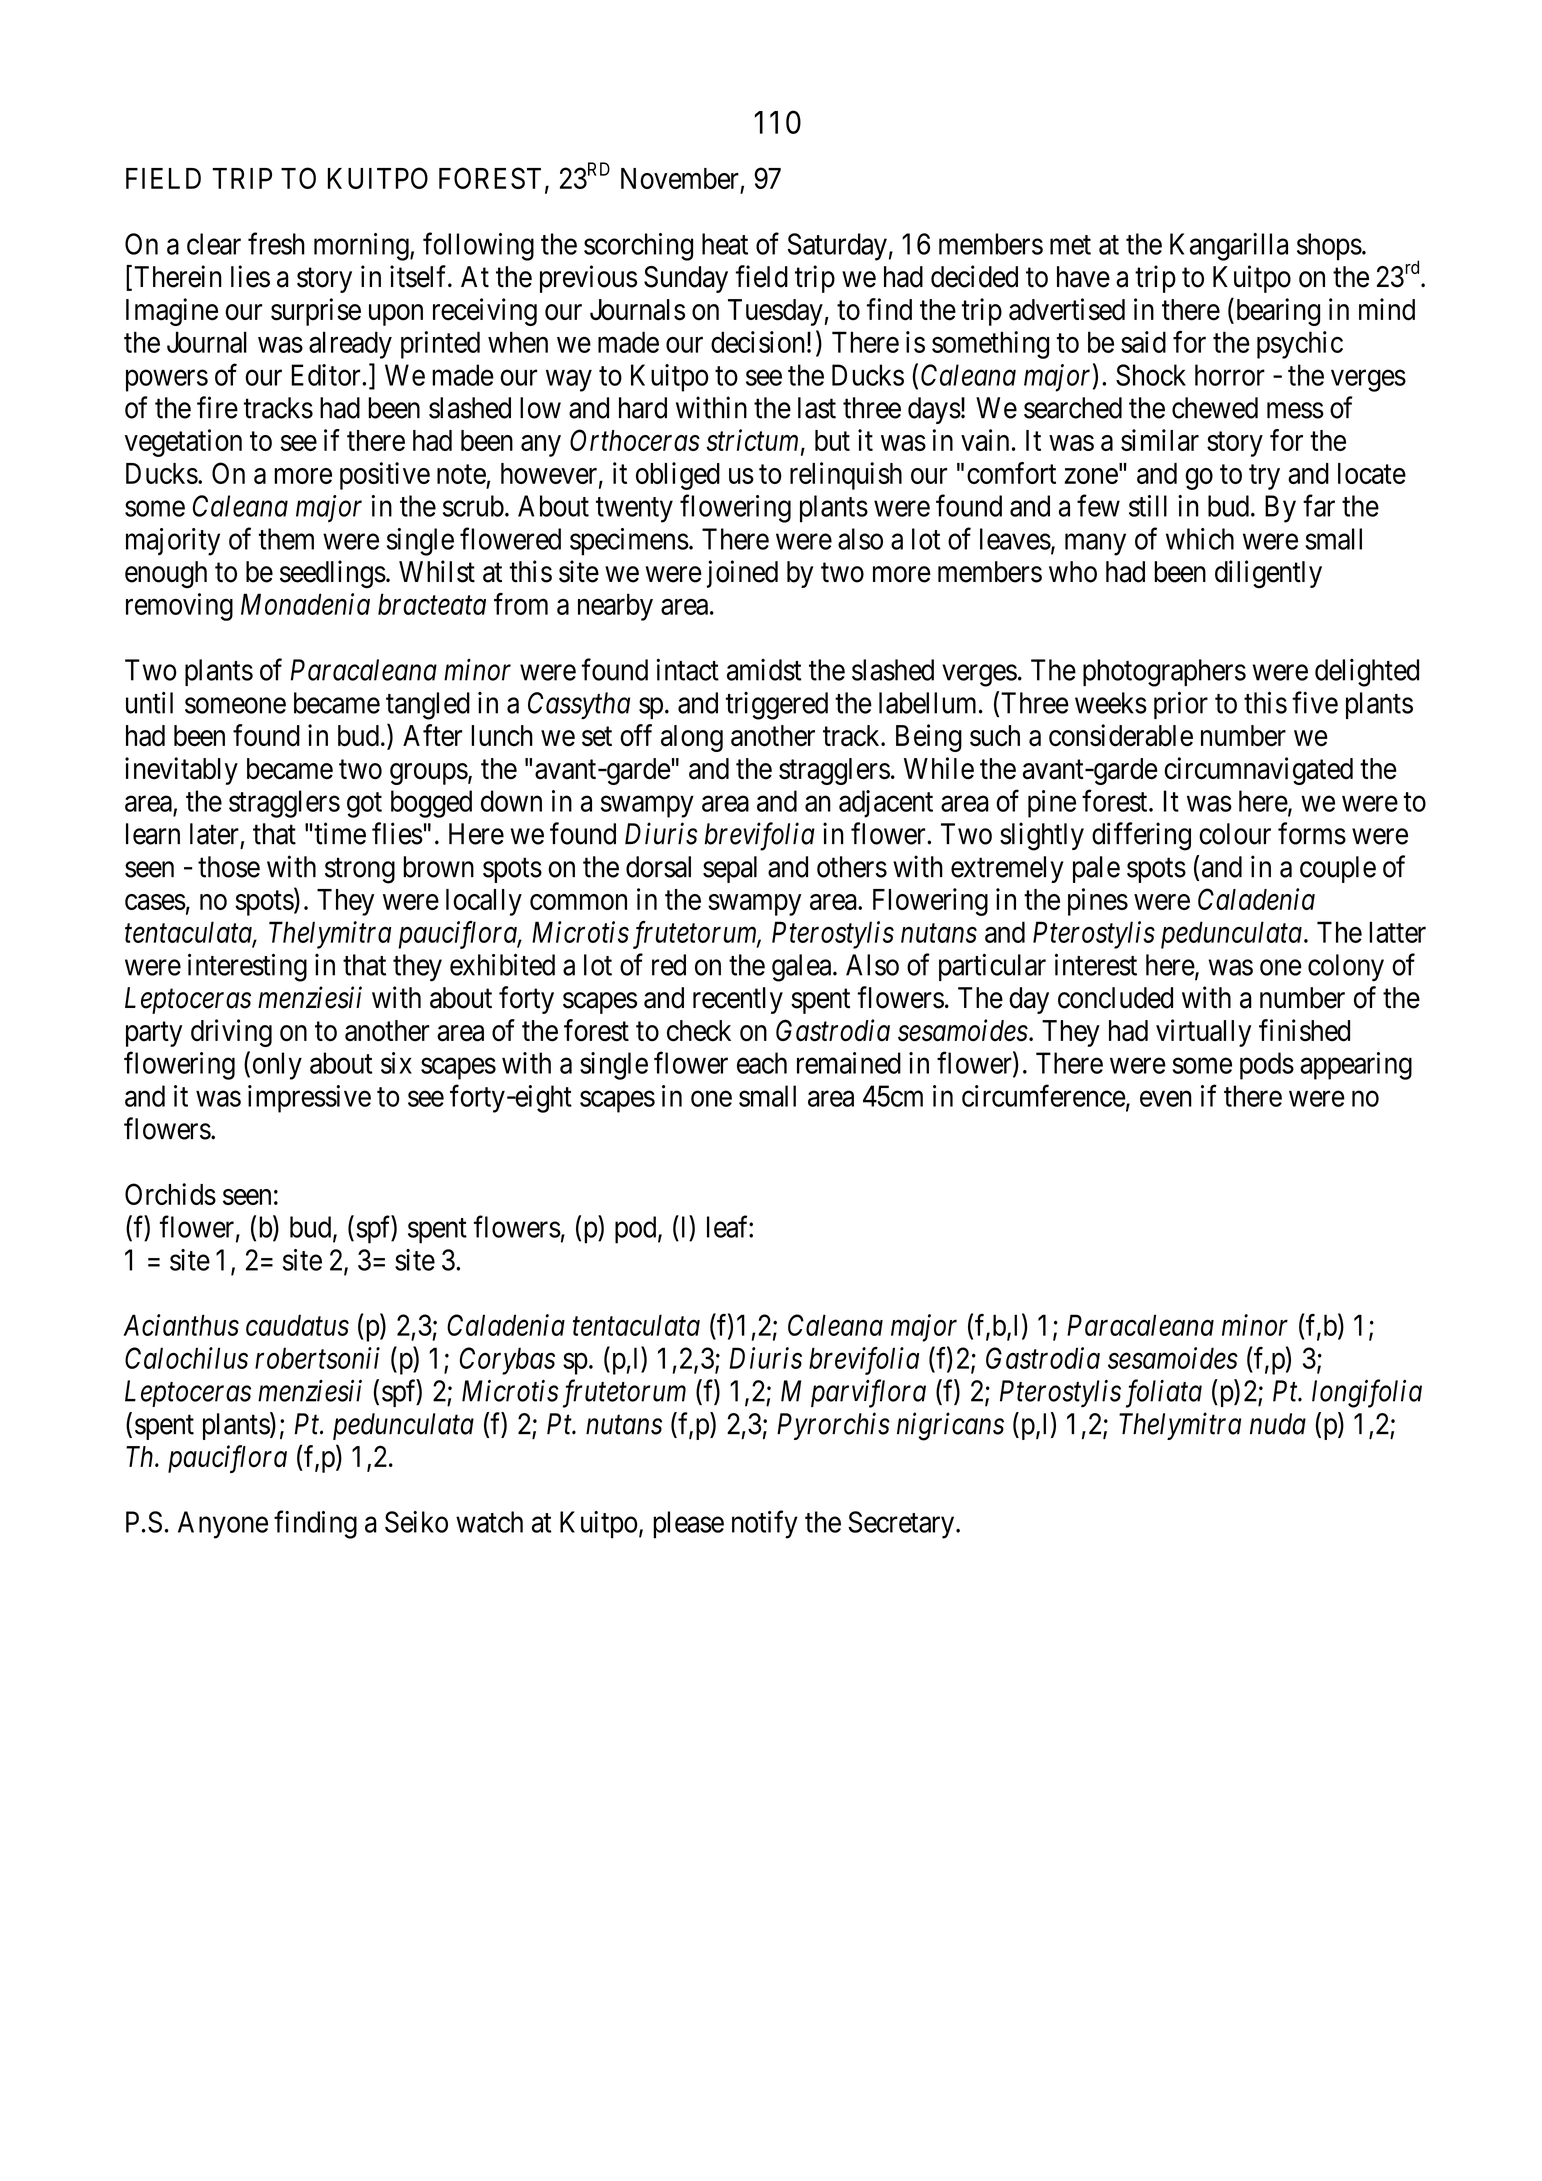  Describe the element at coordinates (950, 1427) in the image. I see `nigricans` at that location.
